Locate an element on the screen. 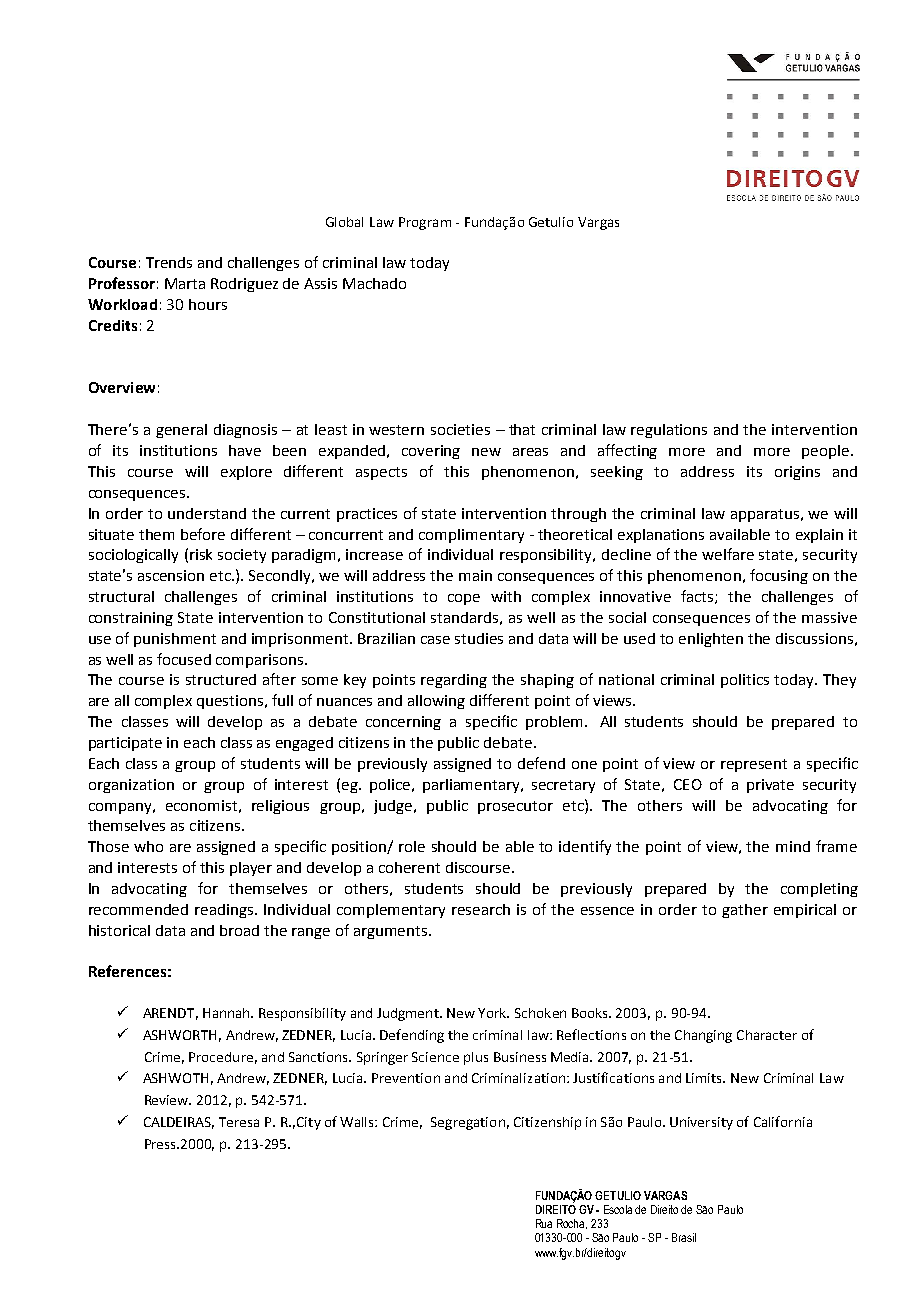  complimentary is located at coordinates (471, 536).
